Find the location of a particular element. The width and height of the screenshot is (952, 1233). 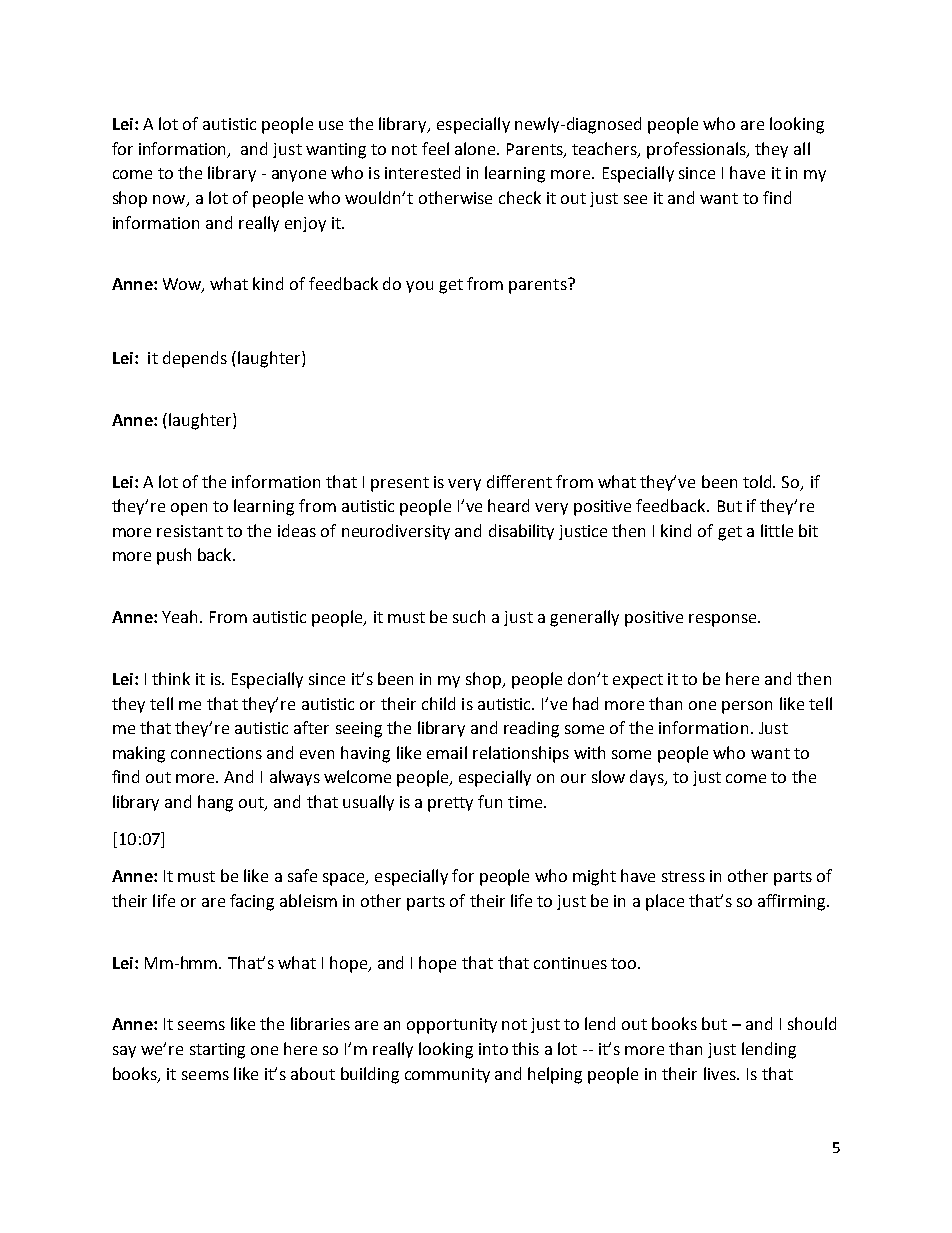

told is located at coordinates (759, 481).
